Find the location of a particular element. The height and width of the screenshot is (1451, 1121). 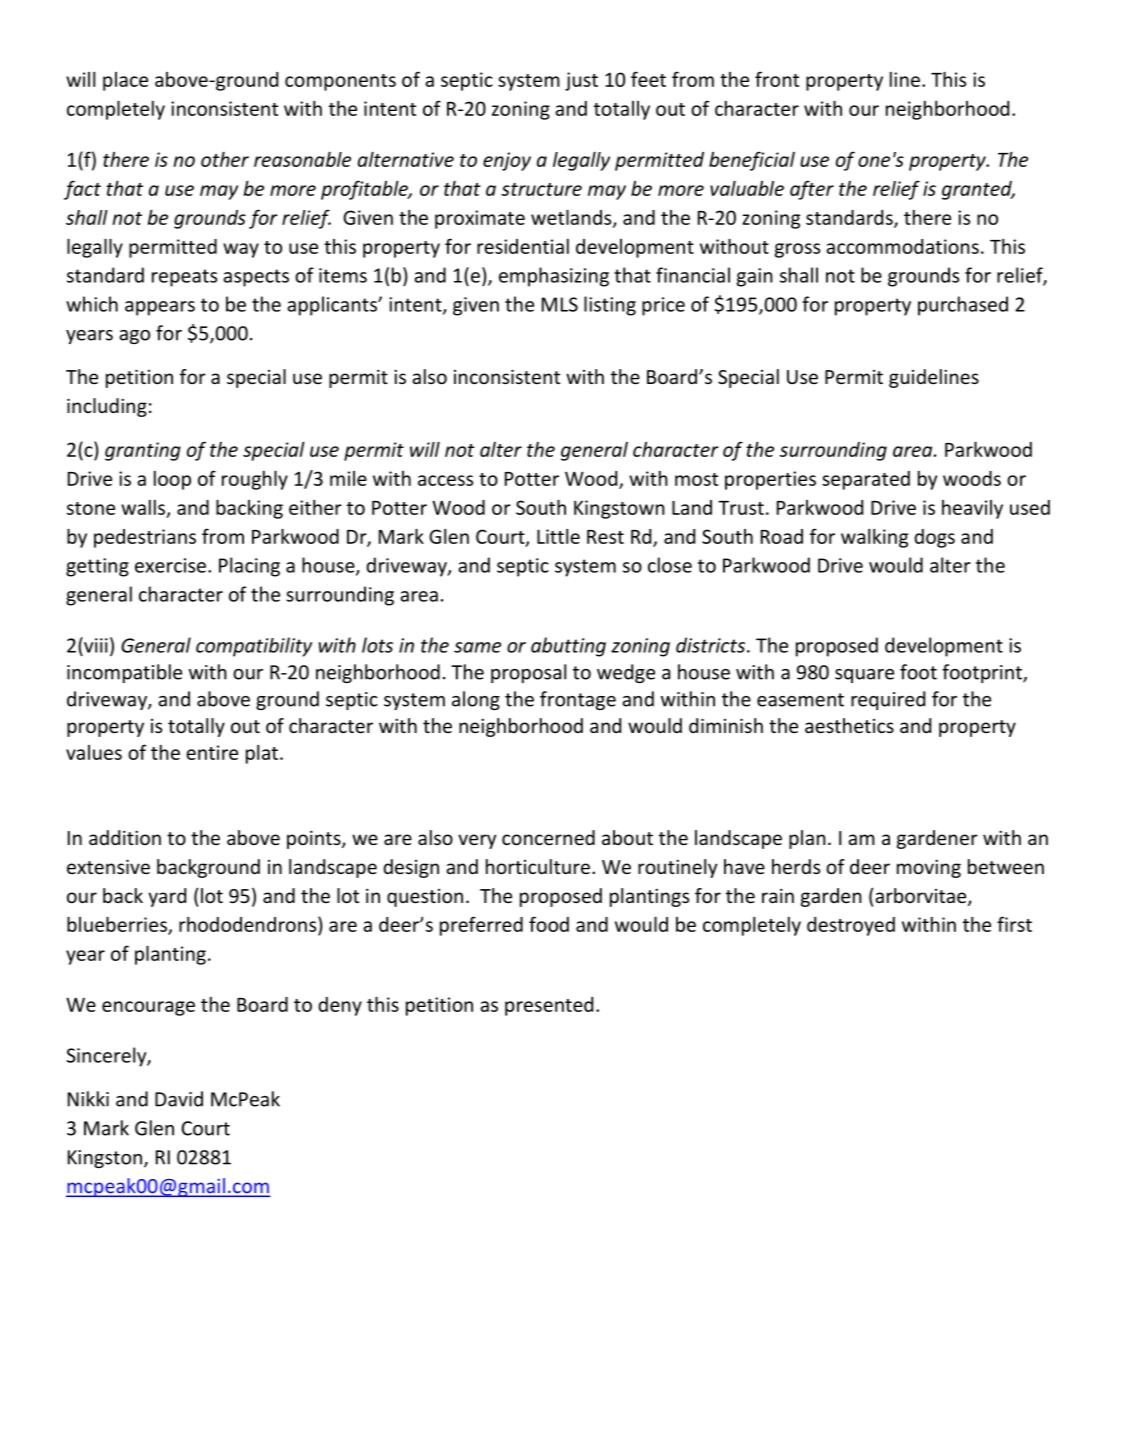

David is located at coordinates (179, 1099).
